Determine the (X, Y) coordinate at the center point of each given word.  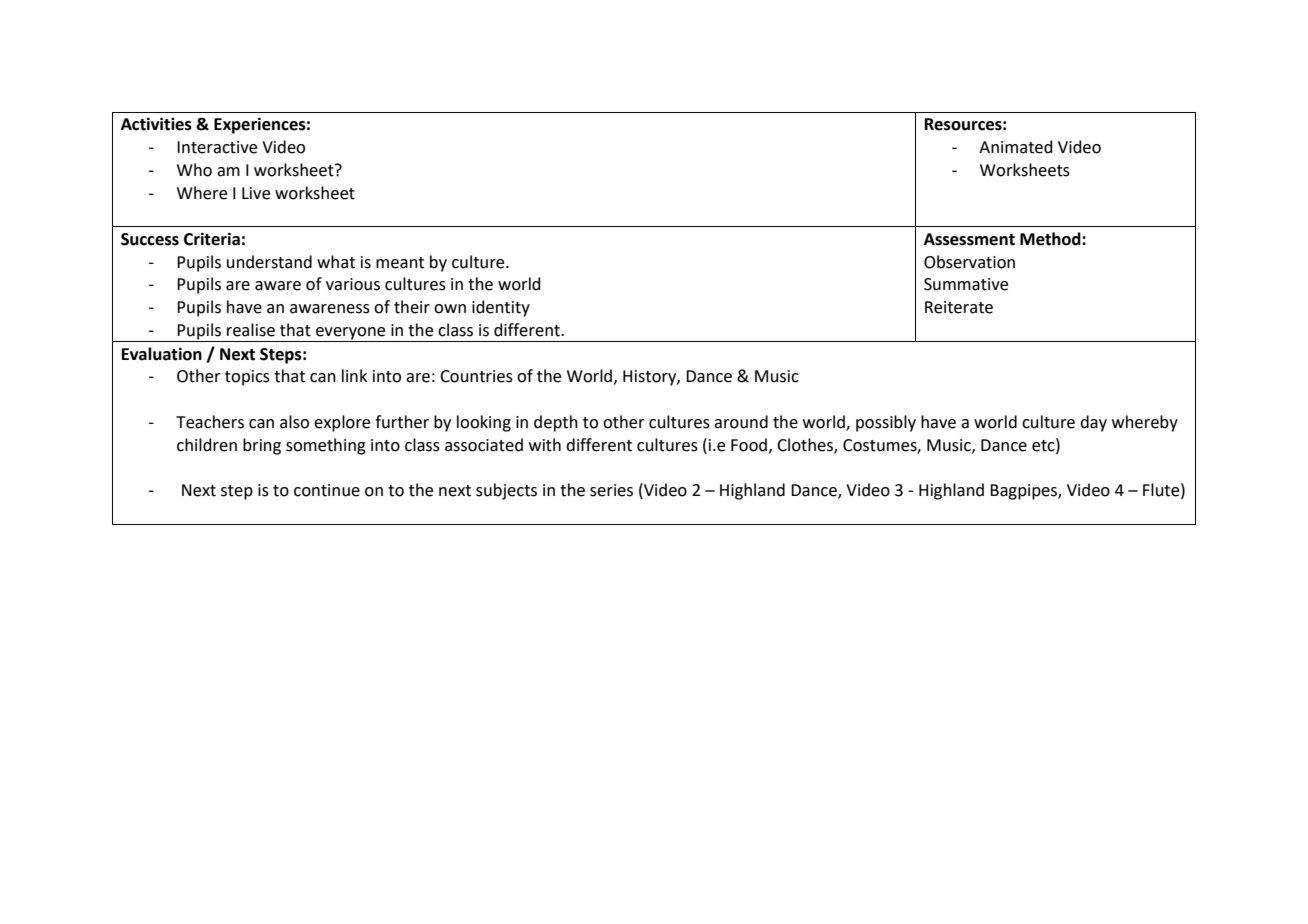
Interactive (217, 147)
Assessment (969, 239)
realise (251, 330)
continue (327, 490)
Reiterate (959, 307)
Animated (1016, 147)
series (611, 490)
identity (501, 308)
